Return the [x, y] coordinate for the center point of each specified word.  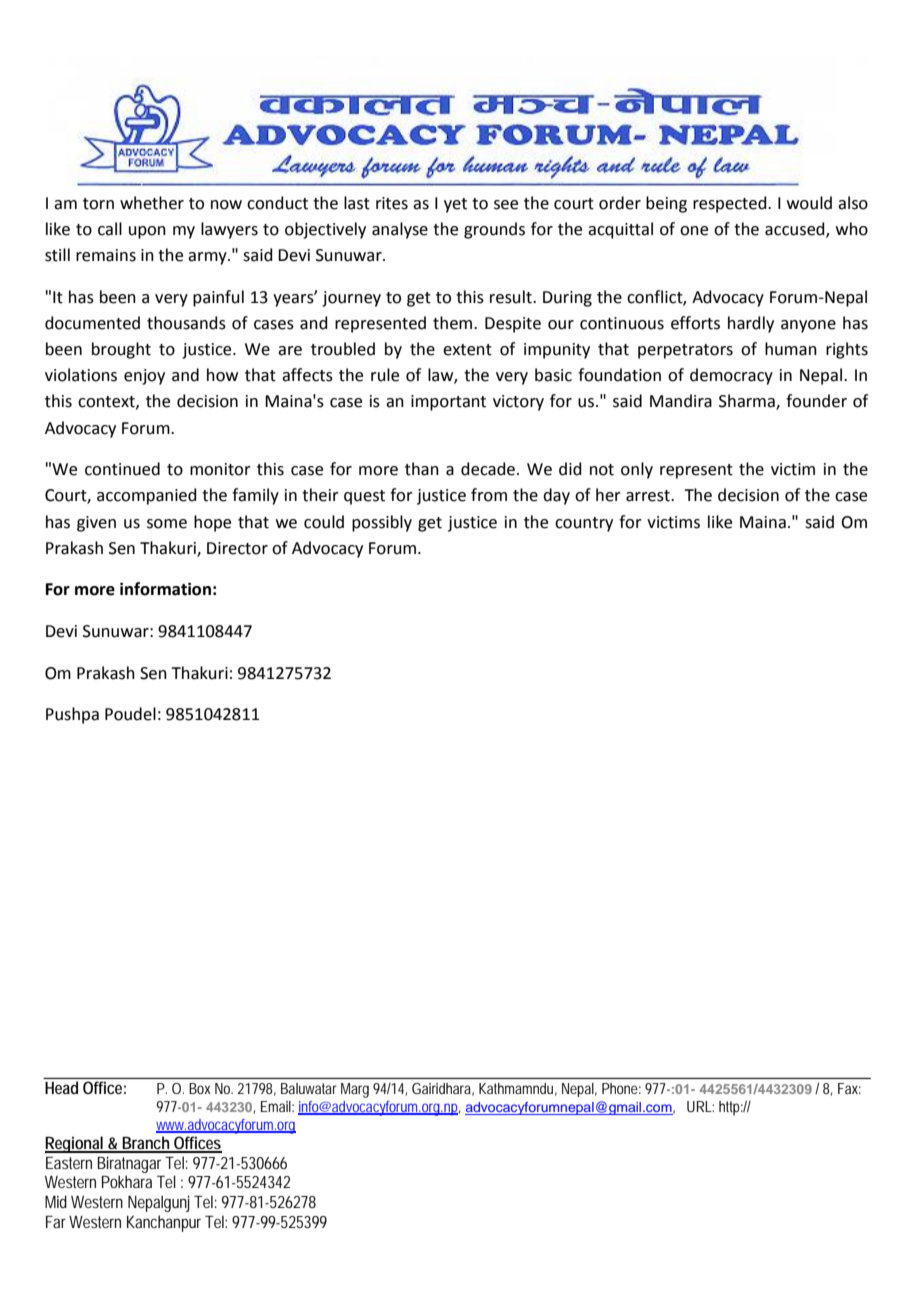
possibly [382, 523]
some [167, 524]
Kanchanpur [164, 1223]
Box [200, 1088]
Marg [355, 1090]
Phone [621, 1088]
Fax [849, 1088]
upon [147, 232]
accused [796, 230]
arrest [649, 496]
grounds [494, 230]
